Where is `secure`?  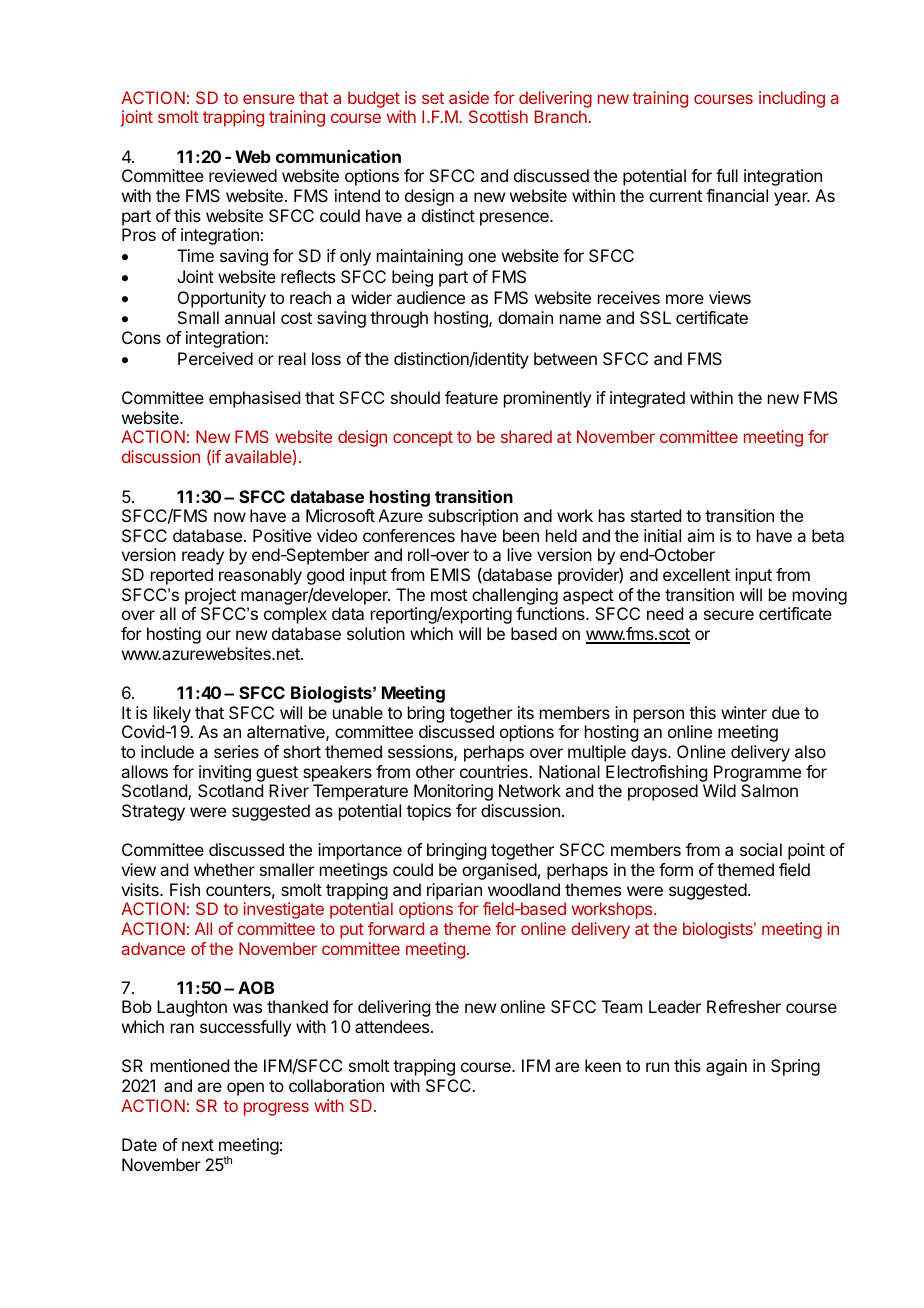
secure is located at coordinates (729, 615).
